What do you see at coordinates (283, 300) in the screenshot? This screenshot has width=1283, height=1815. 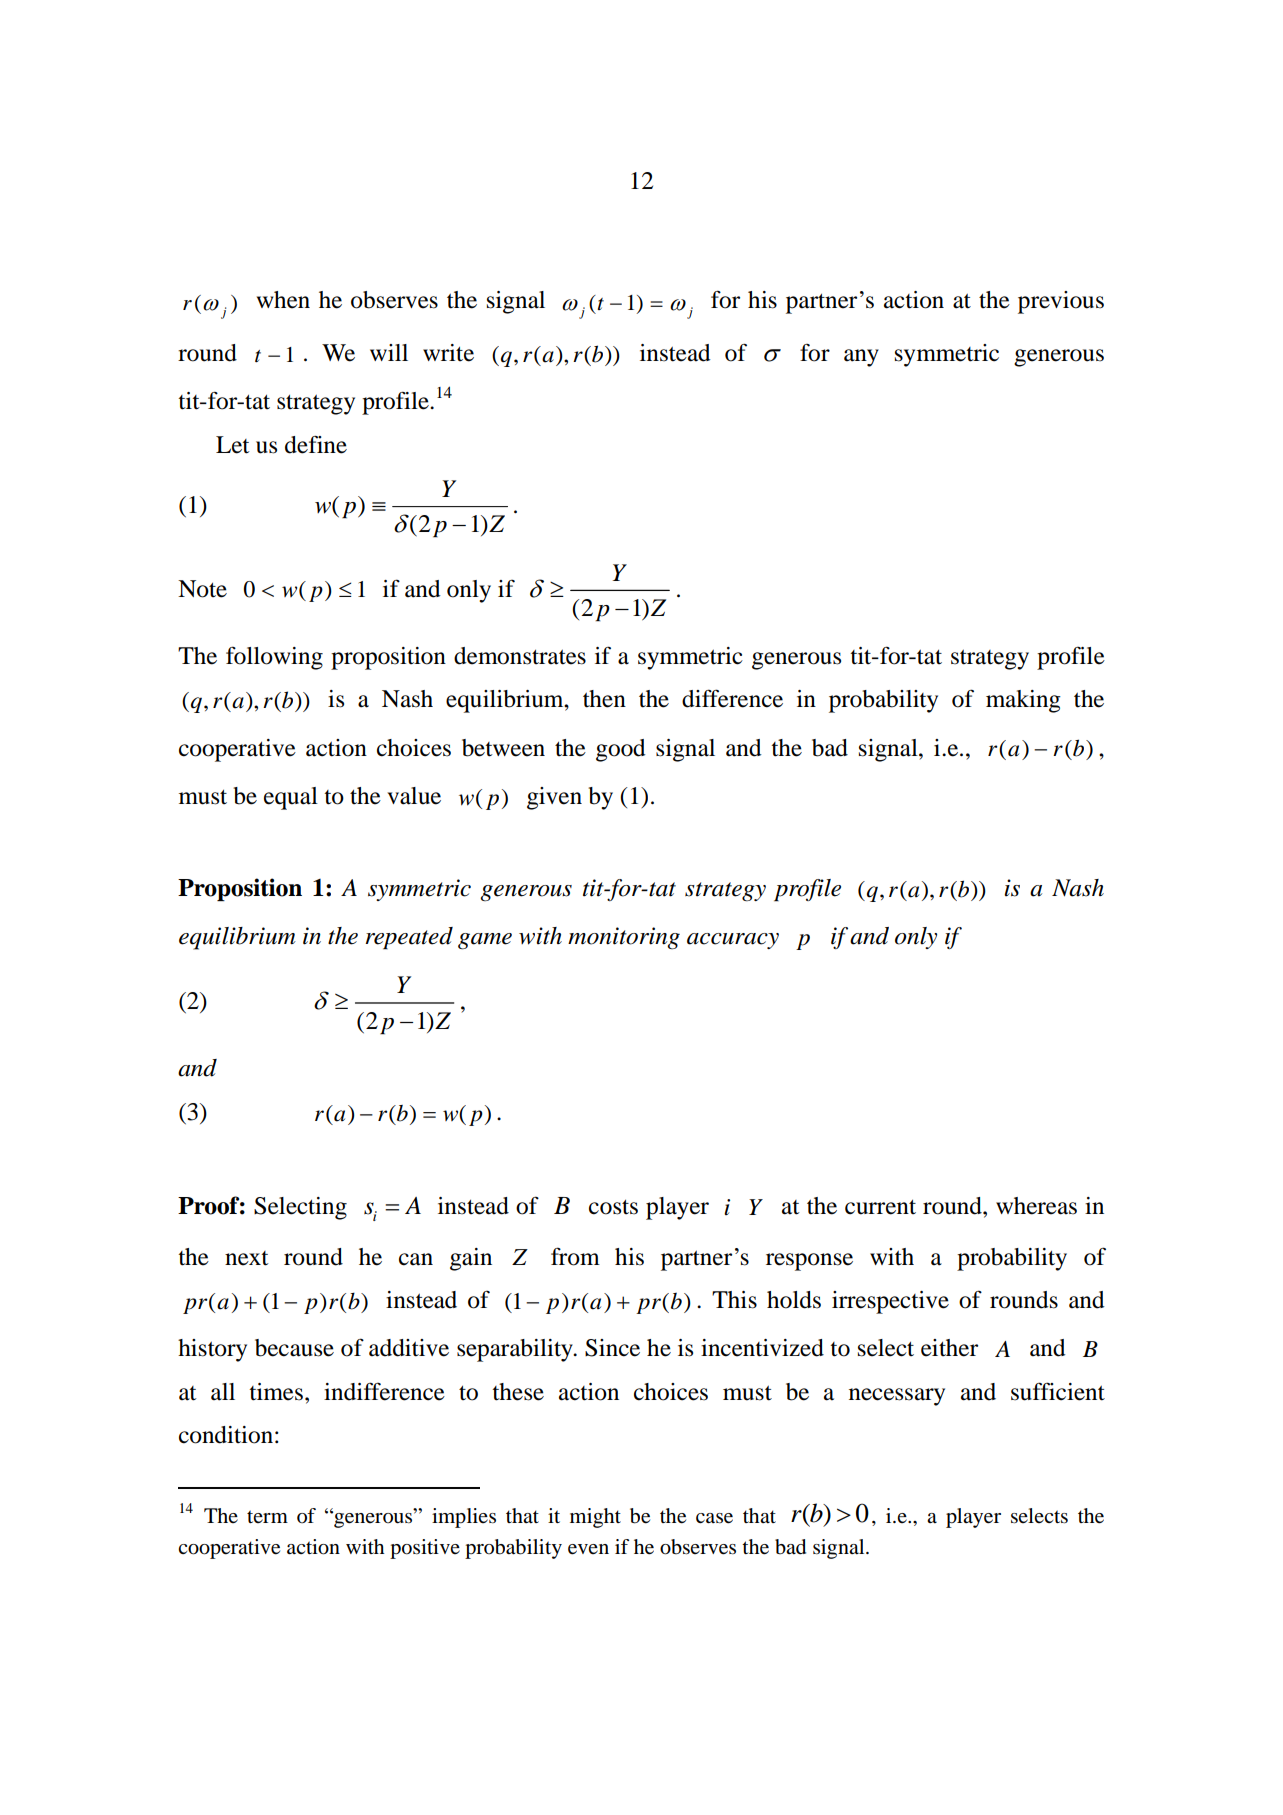 I see `when` at bounding box center [283, 300].
